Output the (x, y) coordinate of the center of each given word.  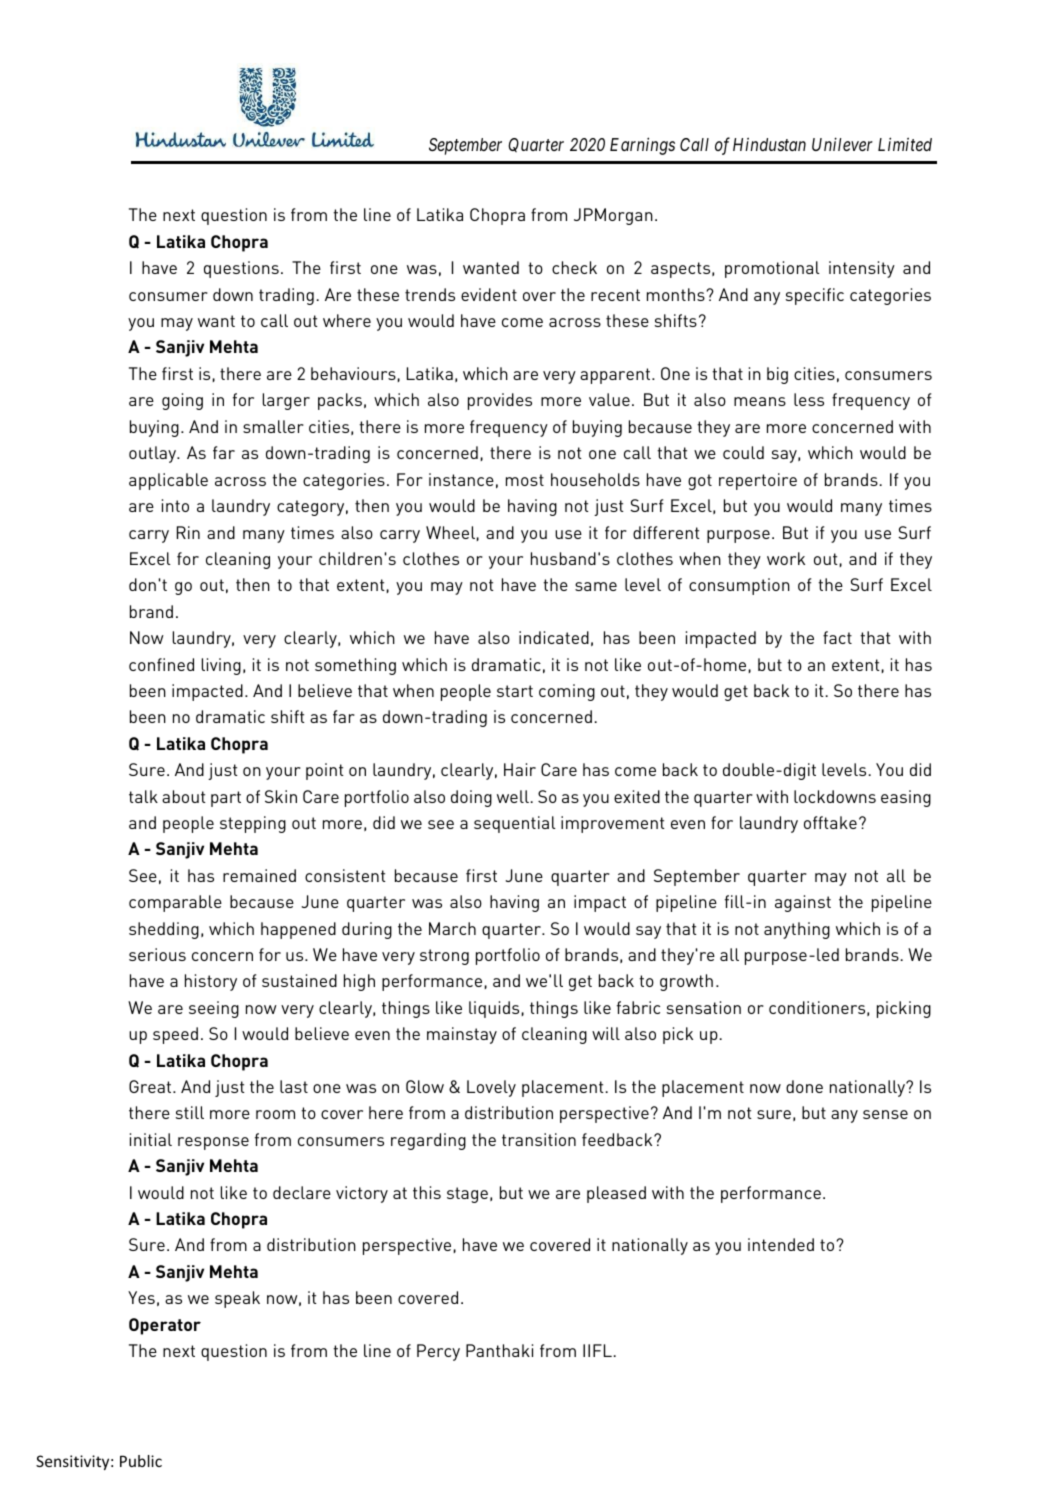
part (226, 799)
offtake (830, 822)
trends (430, 294)
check (574, 267)
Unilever (842, 144)
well (513, 796)
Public (141, 1461)
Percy (438, 1352)
